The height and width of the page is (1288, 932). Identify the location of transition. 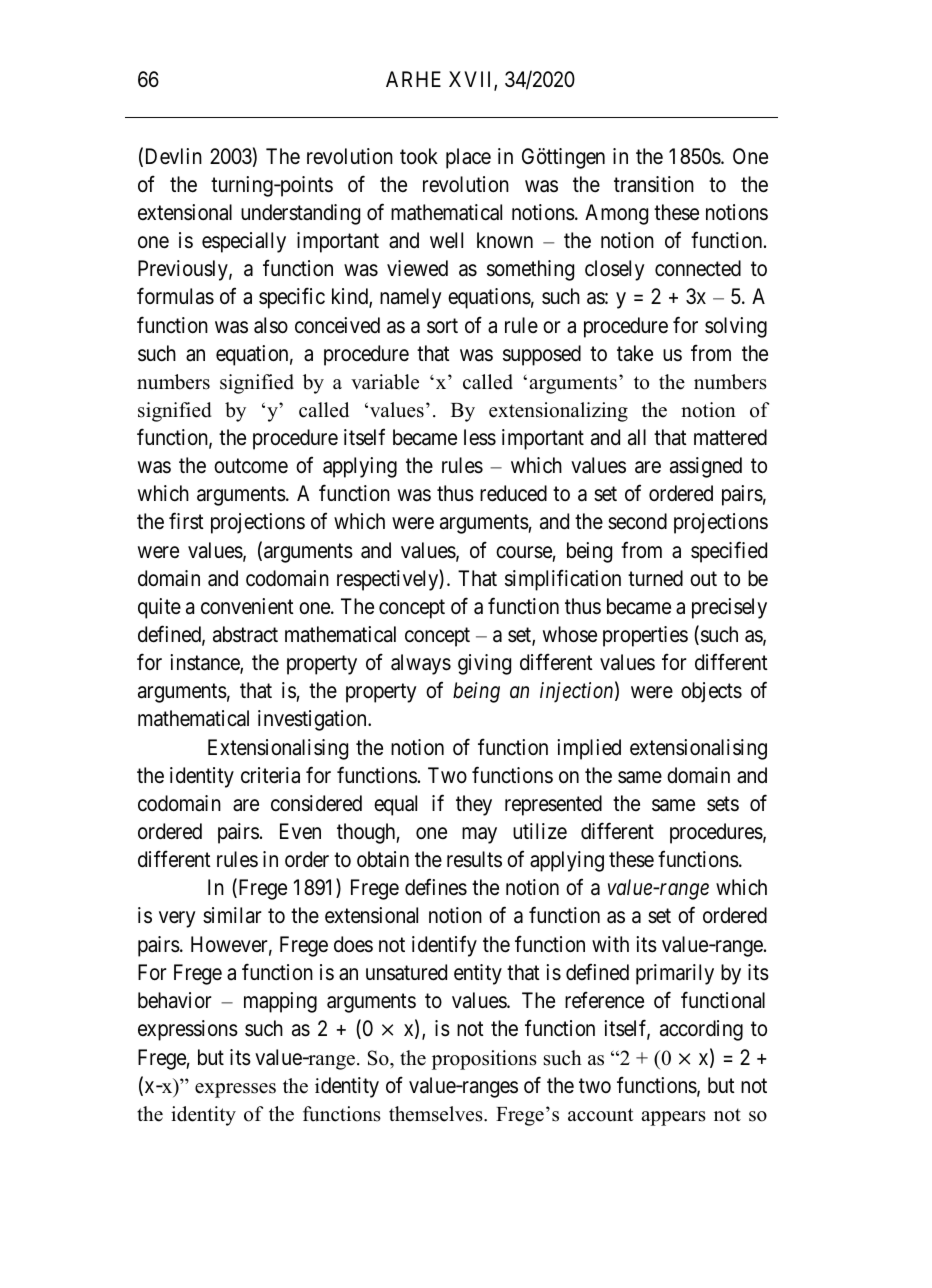
(654, 184).
